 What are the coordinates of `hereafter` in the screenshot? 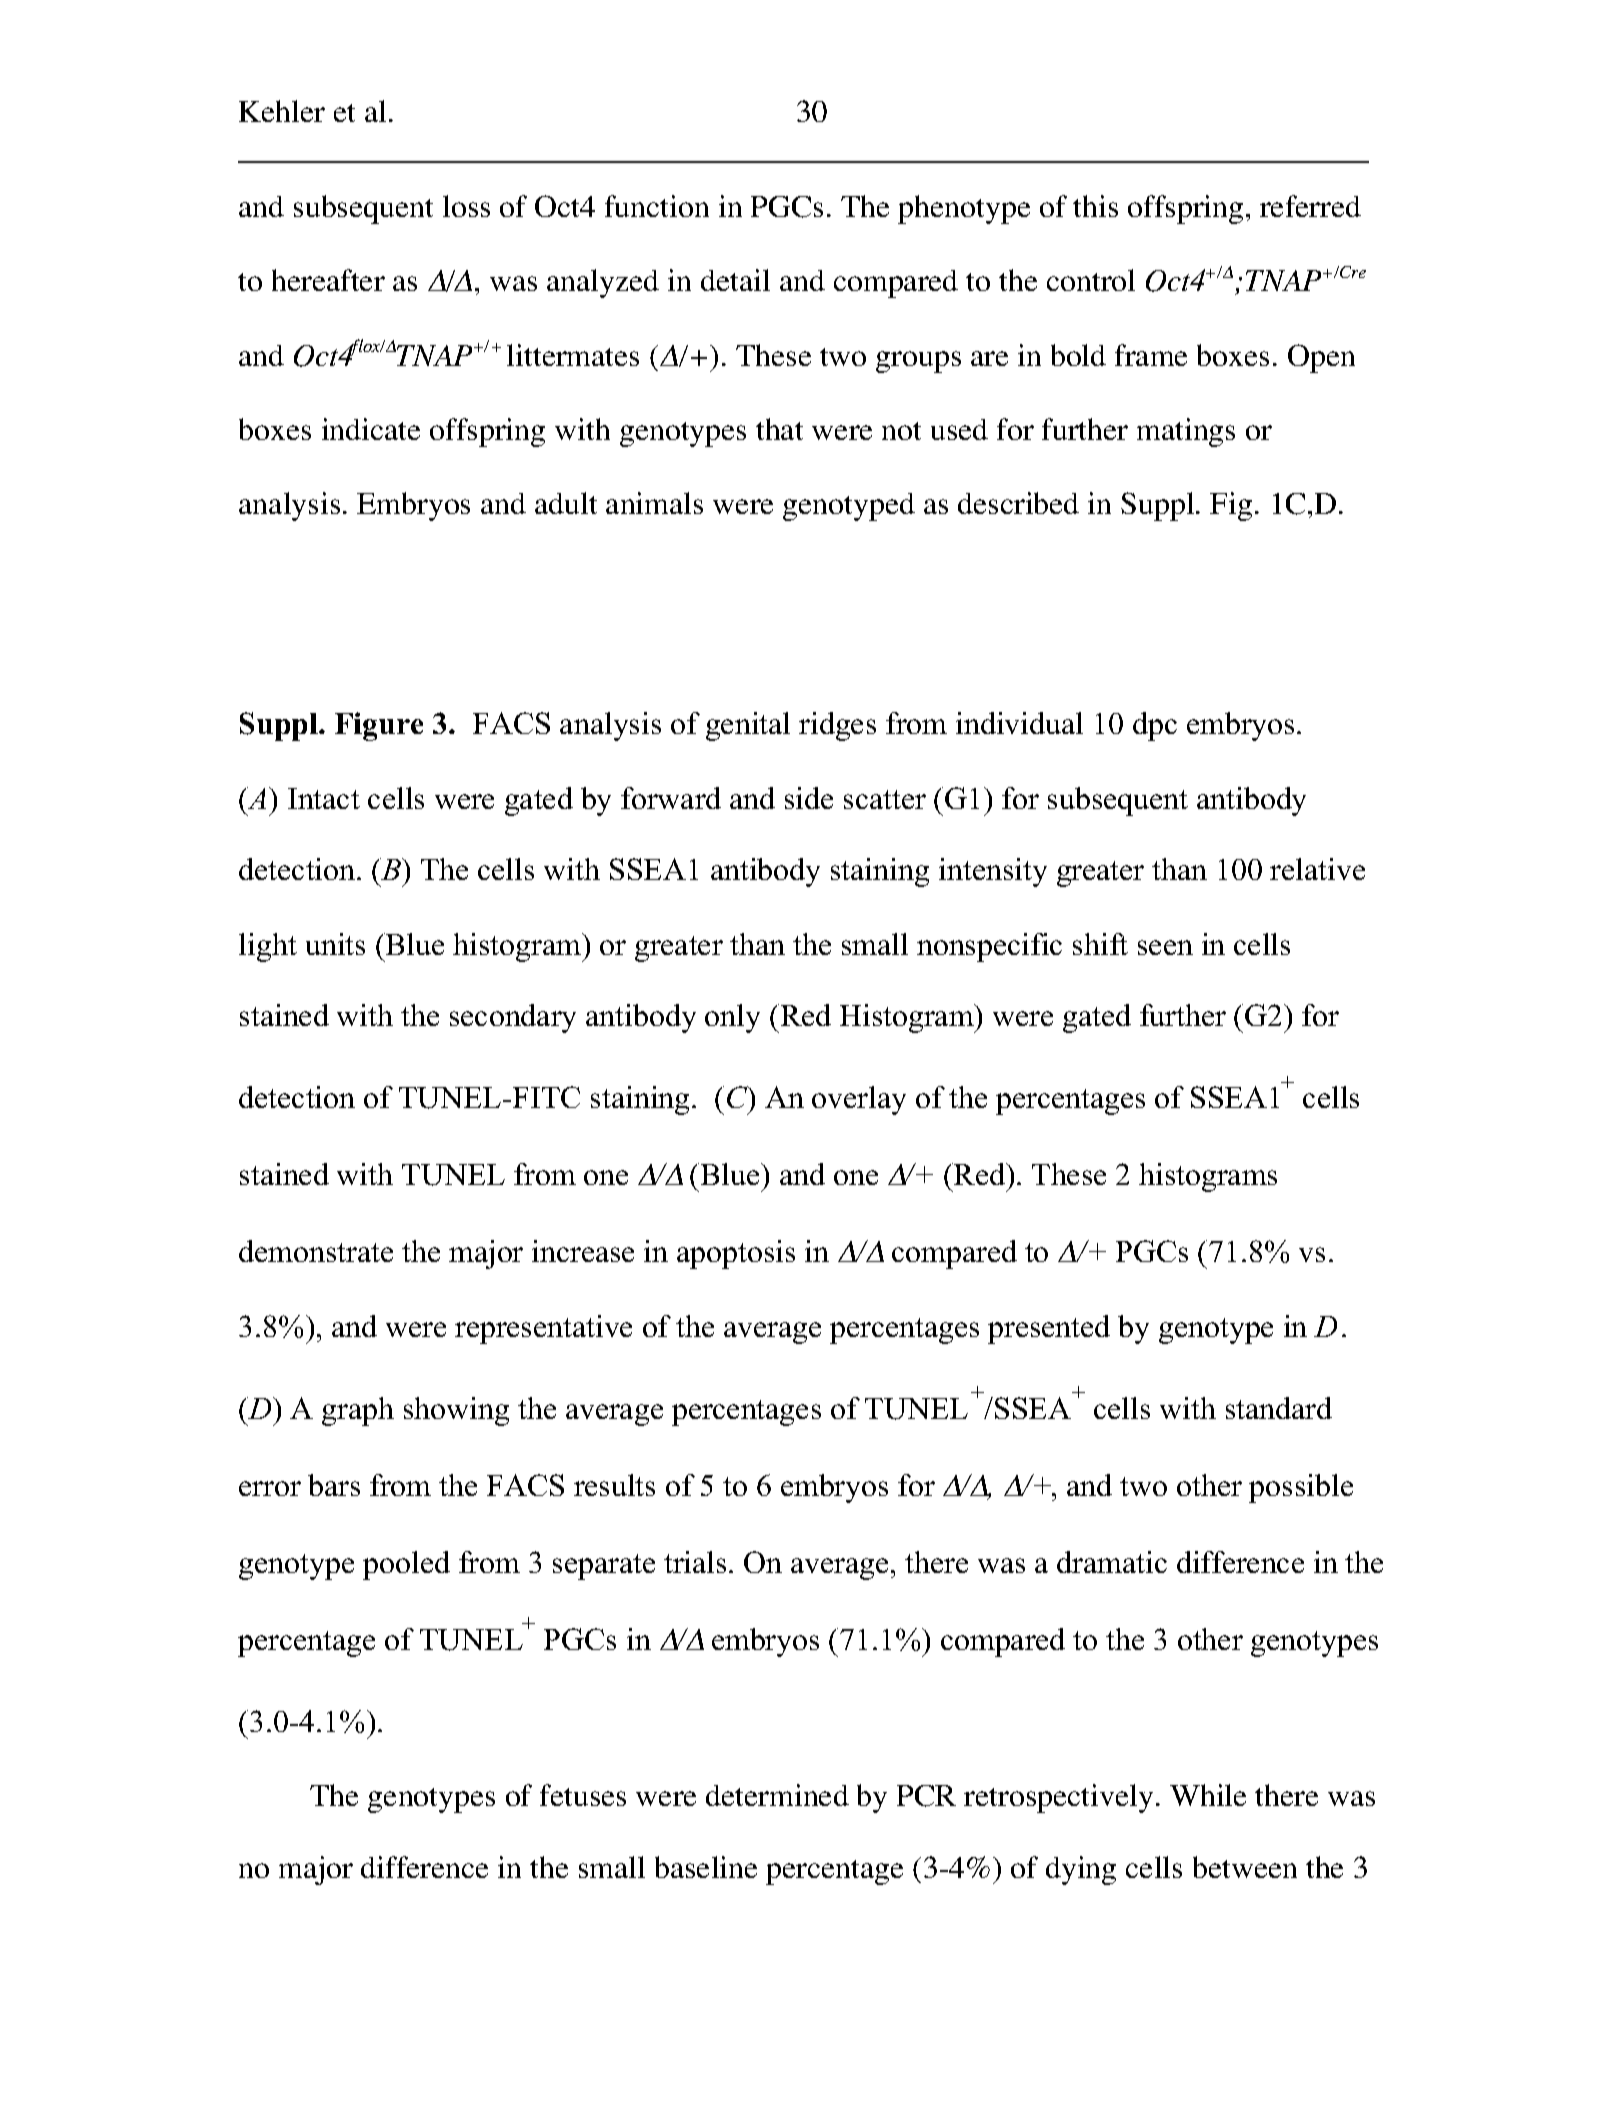 It's located at (328, 280).
